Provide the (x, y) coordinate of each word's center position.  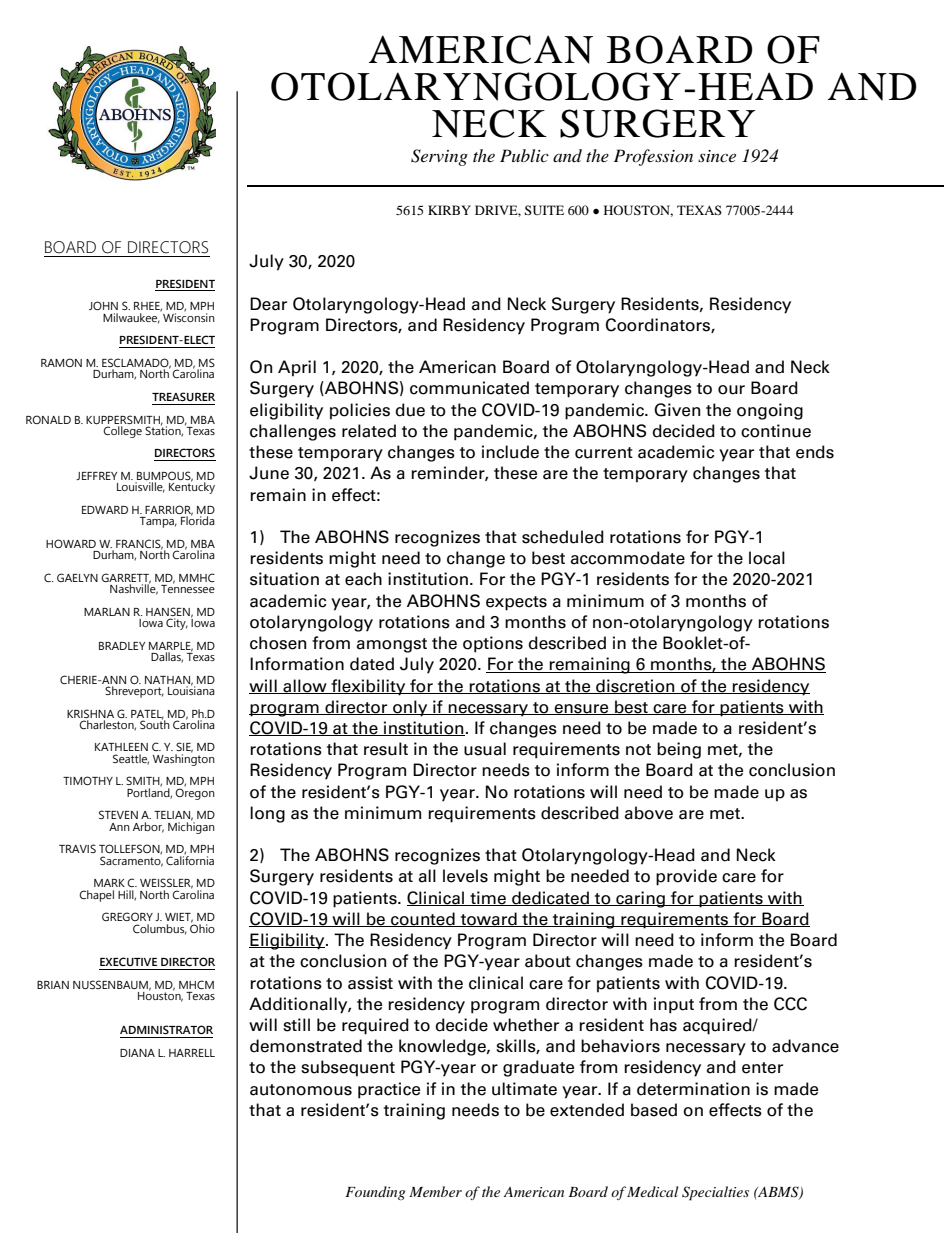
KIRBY (449, 210)
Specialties (715, 1193)
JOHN (103, 305)
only (410, 708)
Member (435, 1191)
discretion (635, 686)
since (717, 156)
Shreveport (134, 692)
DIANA (137, 1053)
